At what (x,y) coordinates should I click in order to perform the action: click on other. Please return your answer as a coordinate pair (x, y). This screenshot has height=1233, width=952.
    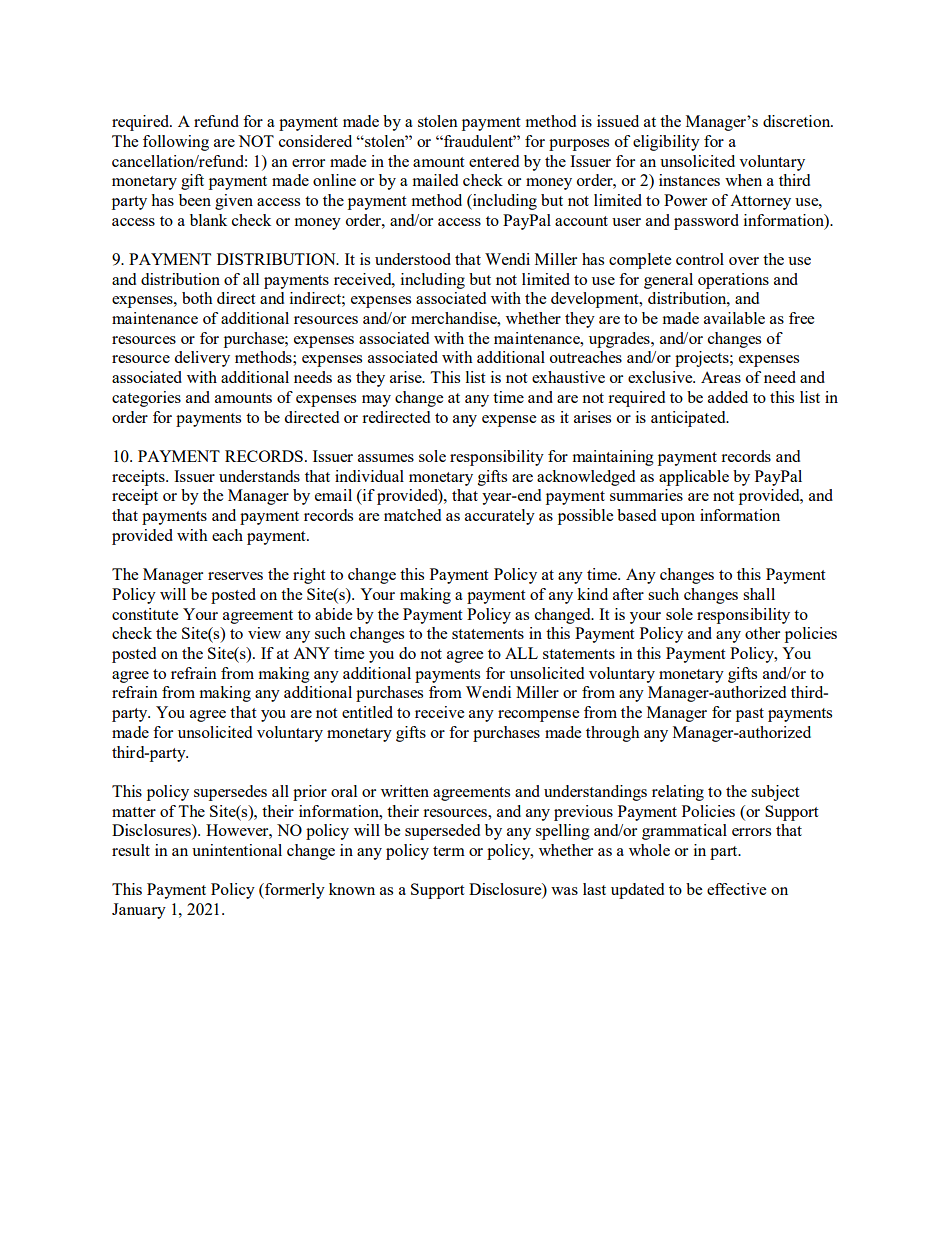
    Looking at the image, I should click on (762, 633).
